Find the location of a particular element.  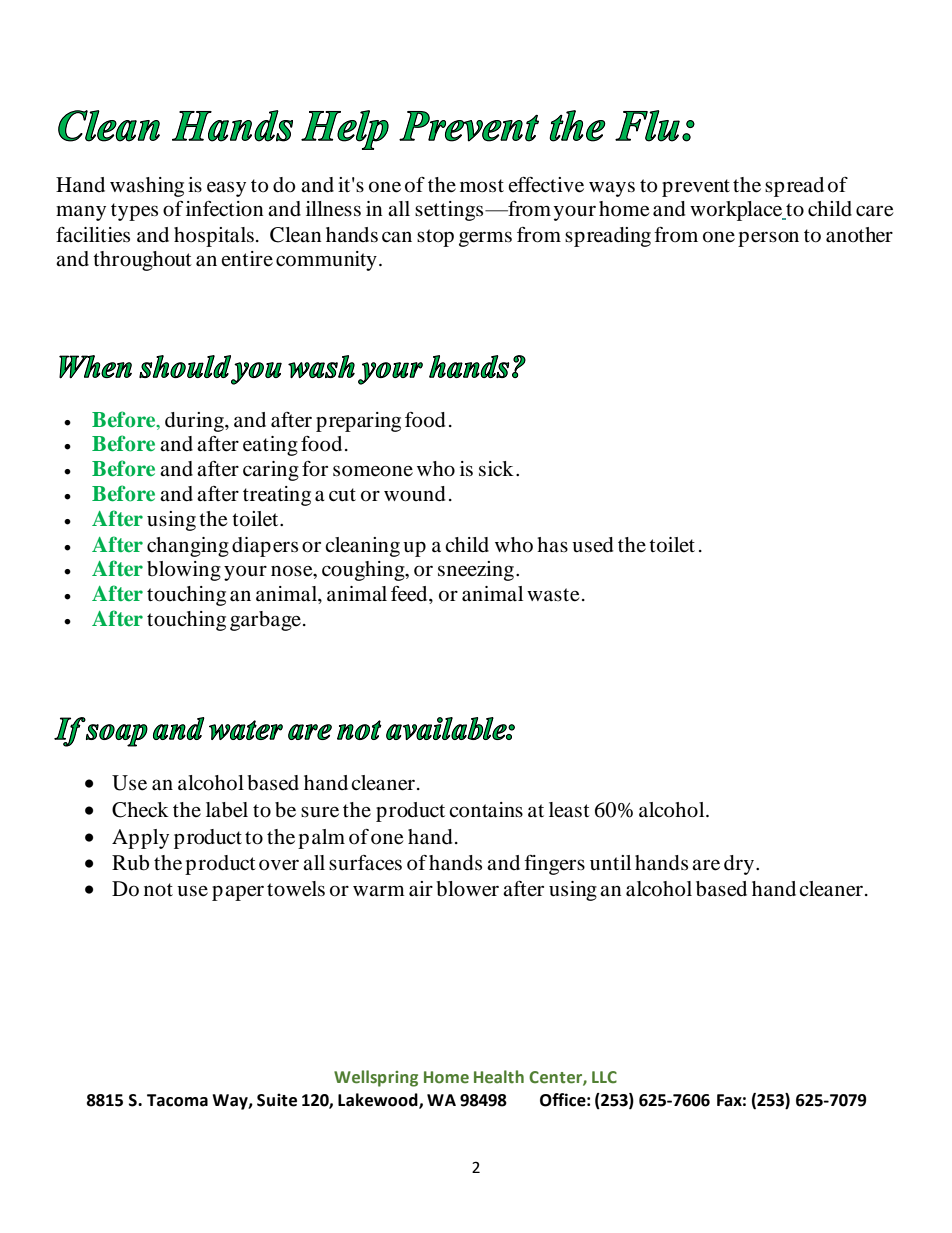

Tacoma is located at coordinates (177, 1100).
